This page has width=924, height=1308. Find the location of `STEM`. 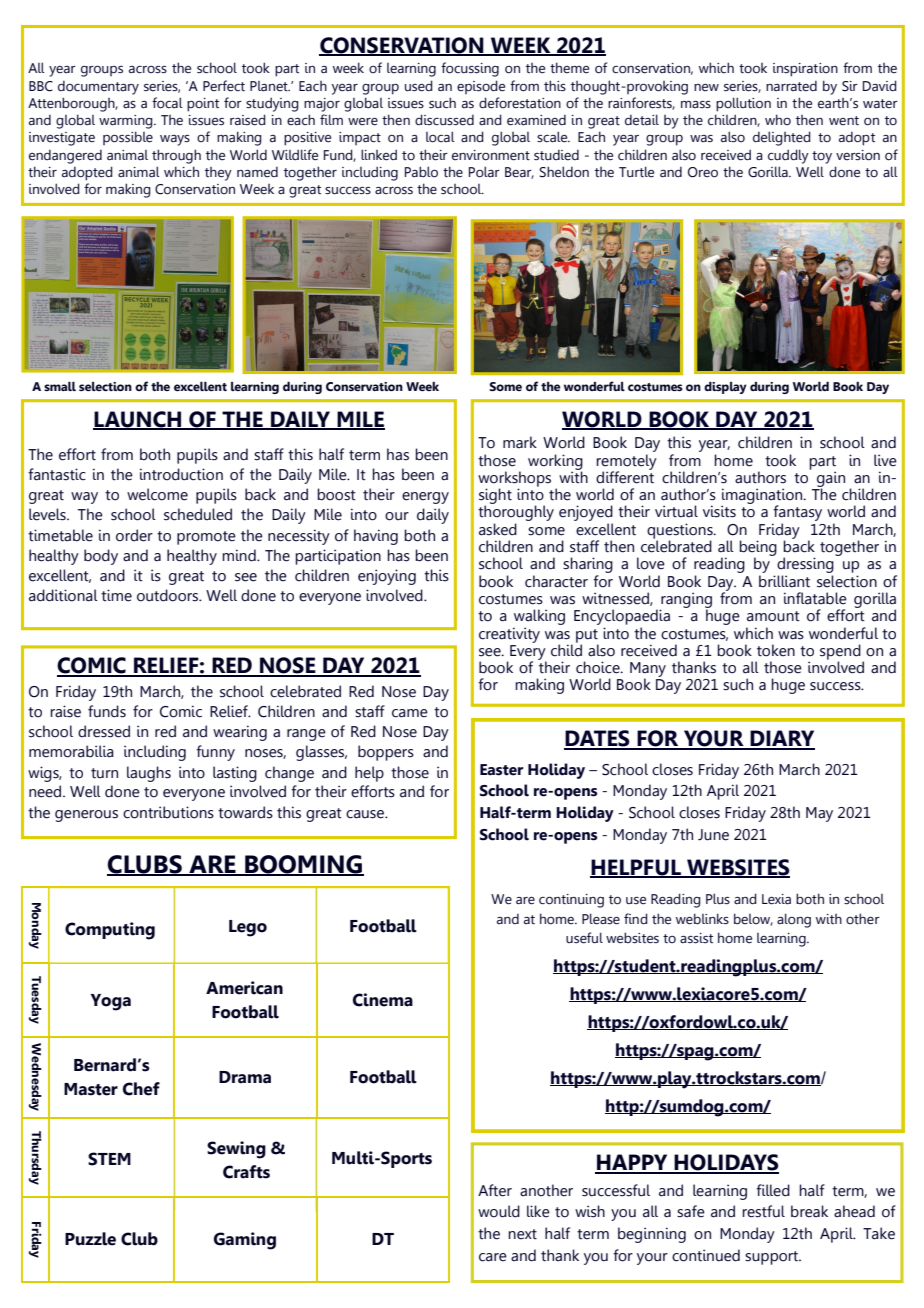

STEM is located at coordinates (109, 1159).
